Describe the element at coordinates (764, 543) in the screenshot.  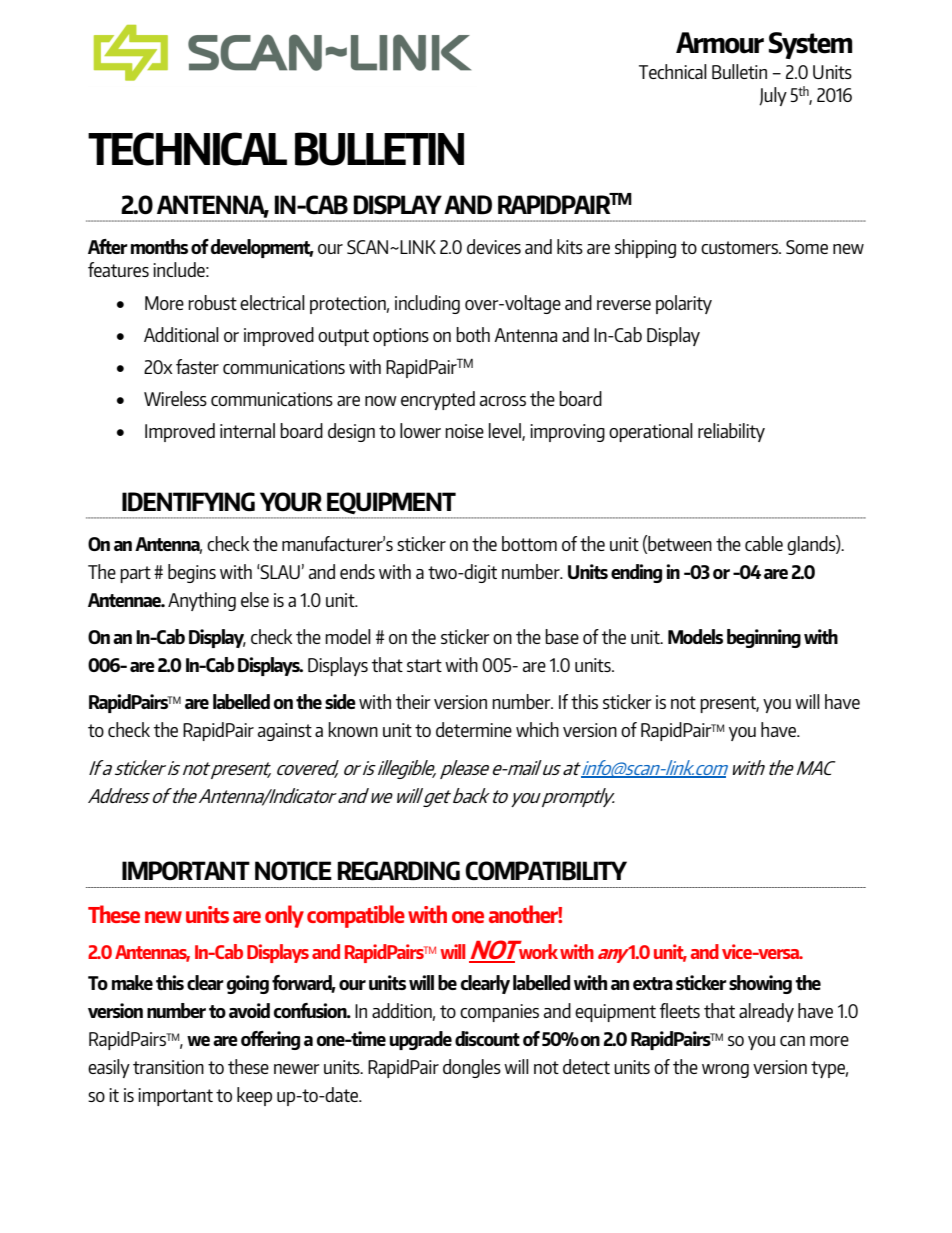
I see `cable` at that location.
